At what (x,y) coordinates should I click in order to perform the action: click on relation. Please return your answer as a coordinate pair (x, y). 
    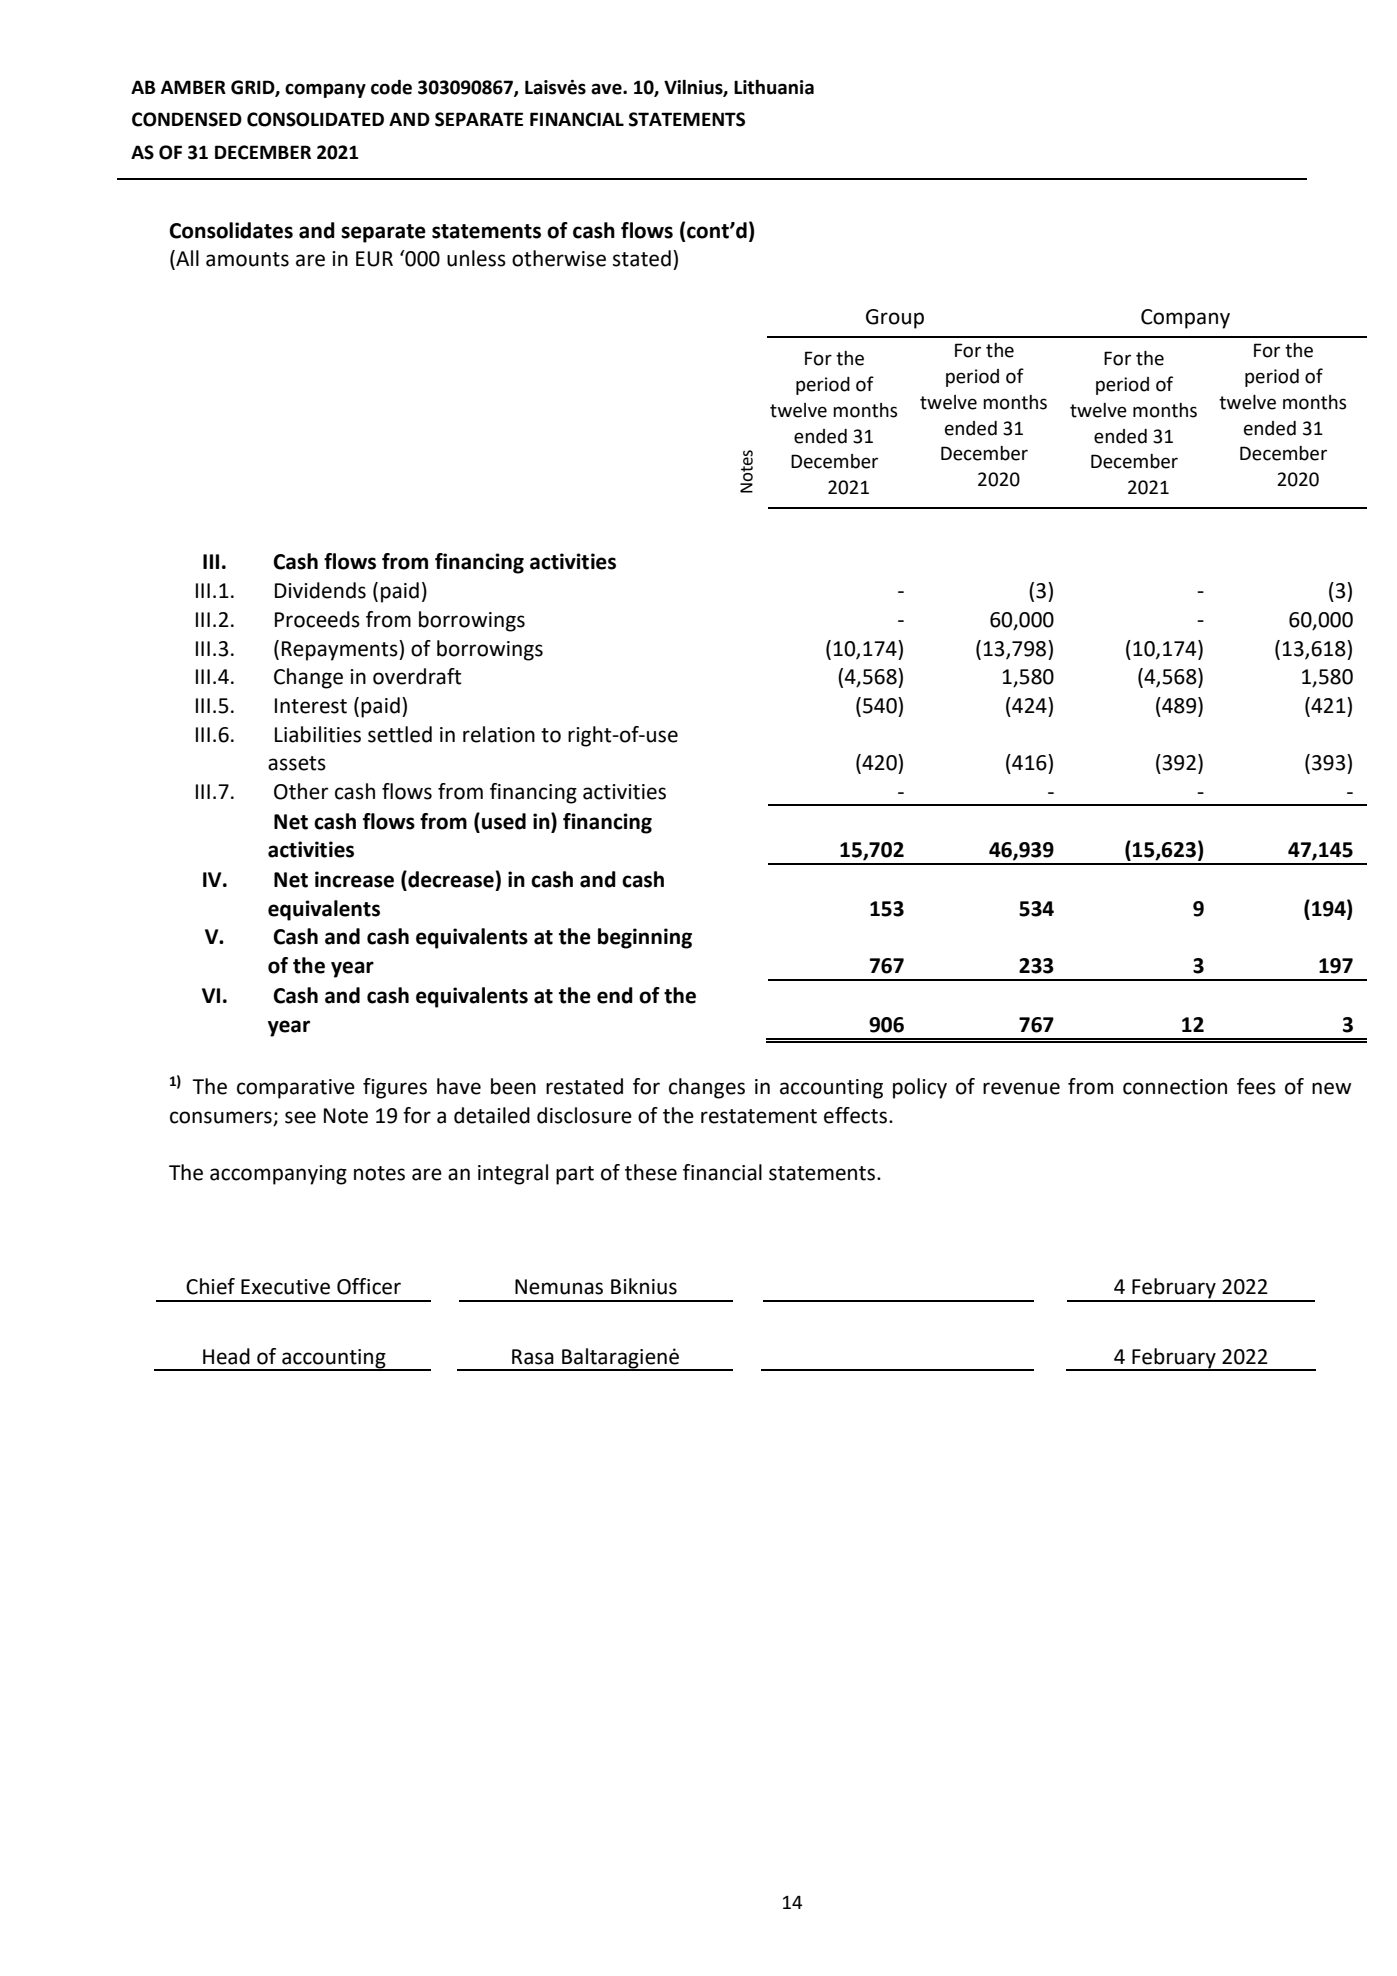
    Looking at the image, I should click on (499, 734).
